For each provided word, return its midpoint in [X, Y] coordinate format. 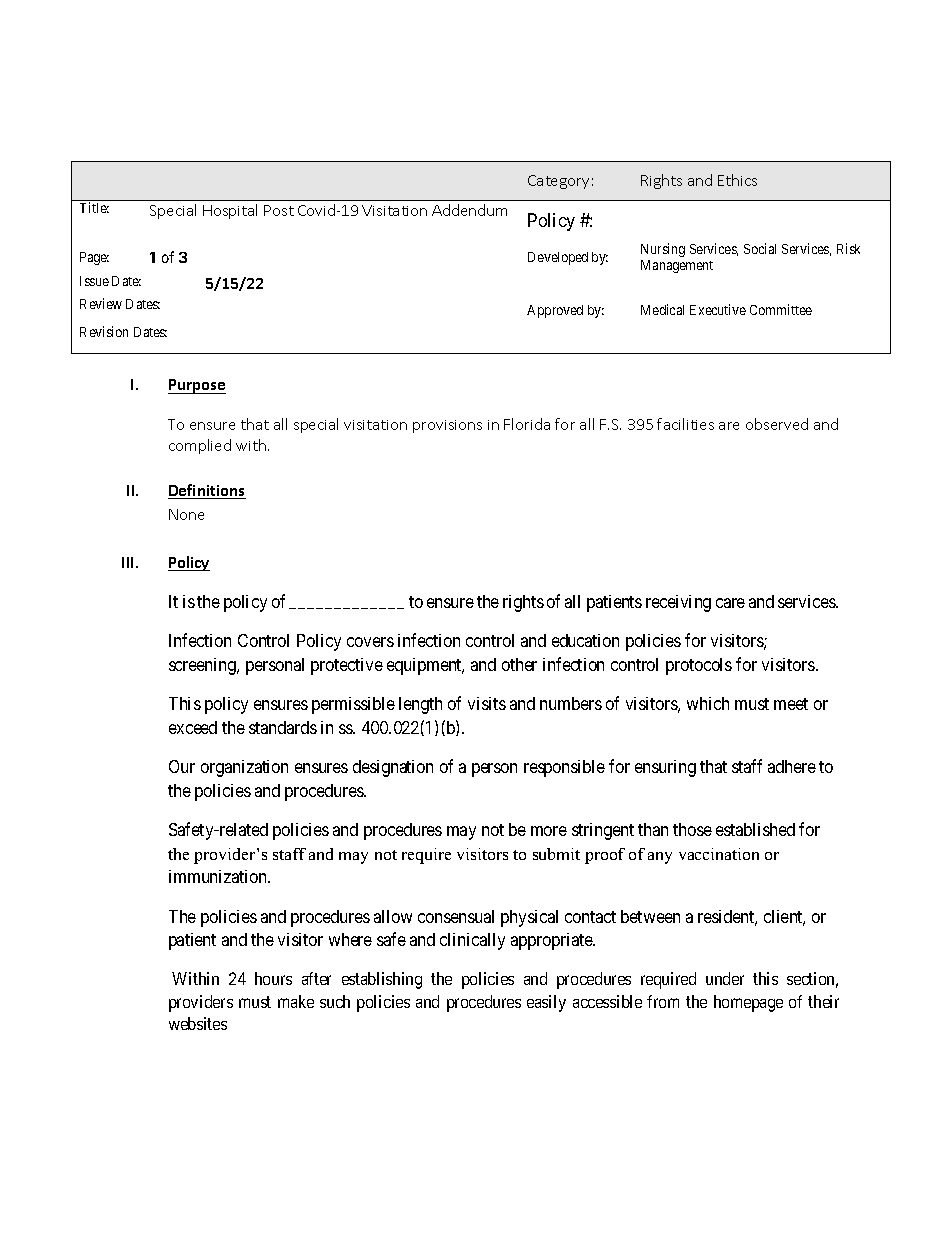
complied [200, 446]
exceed [193, 727]
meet [791, 704]
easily [546, 1003]
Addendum [469, 210]
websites [198, 1023]
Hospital [230, 211]
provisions [447, 426]
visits [487, 703]
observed [777, 424]
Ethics [737, 180]
